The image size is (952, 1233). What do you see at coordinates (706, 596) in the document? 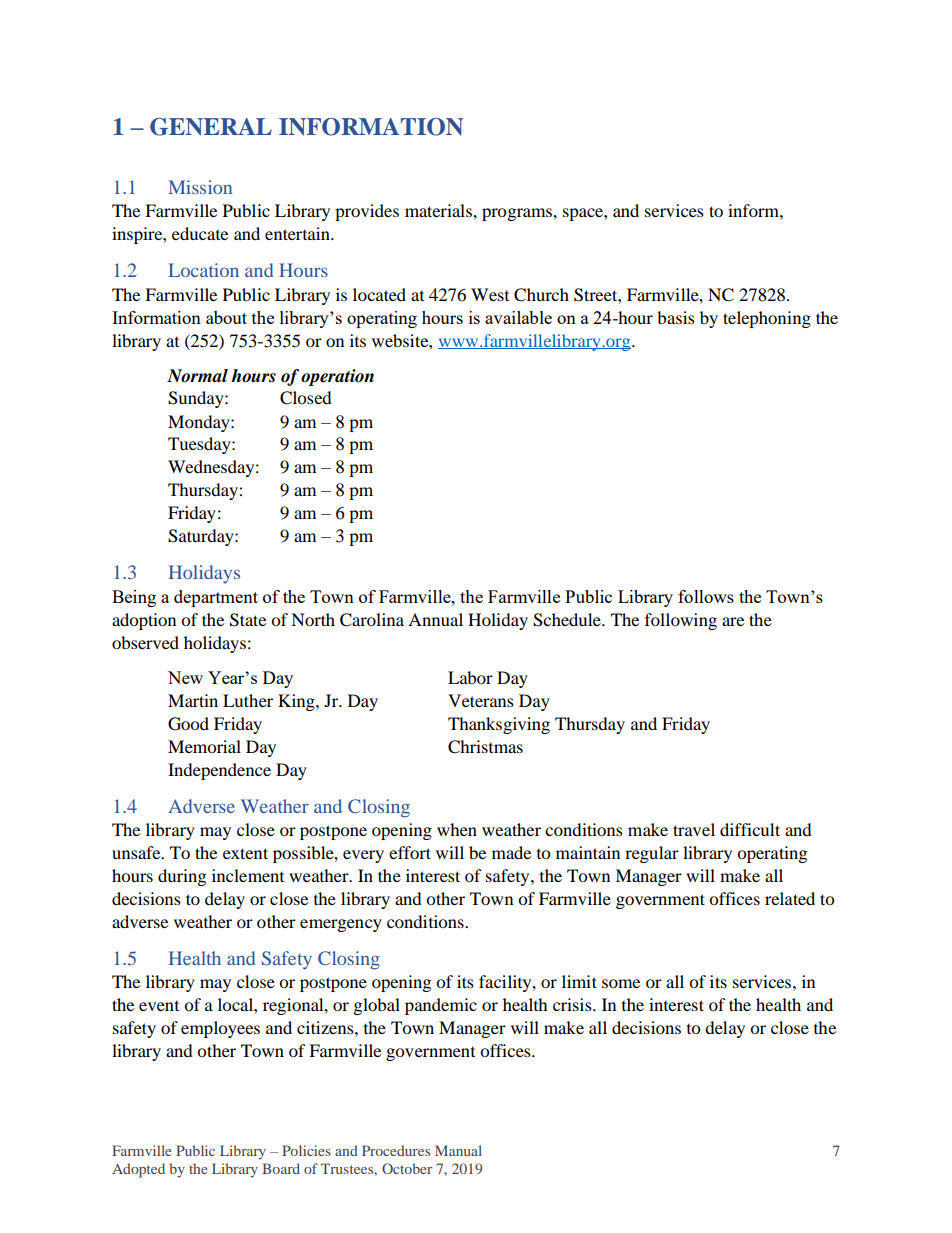
I see `follows` at bounding box center [706, 596].
